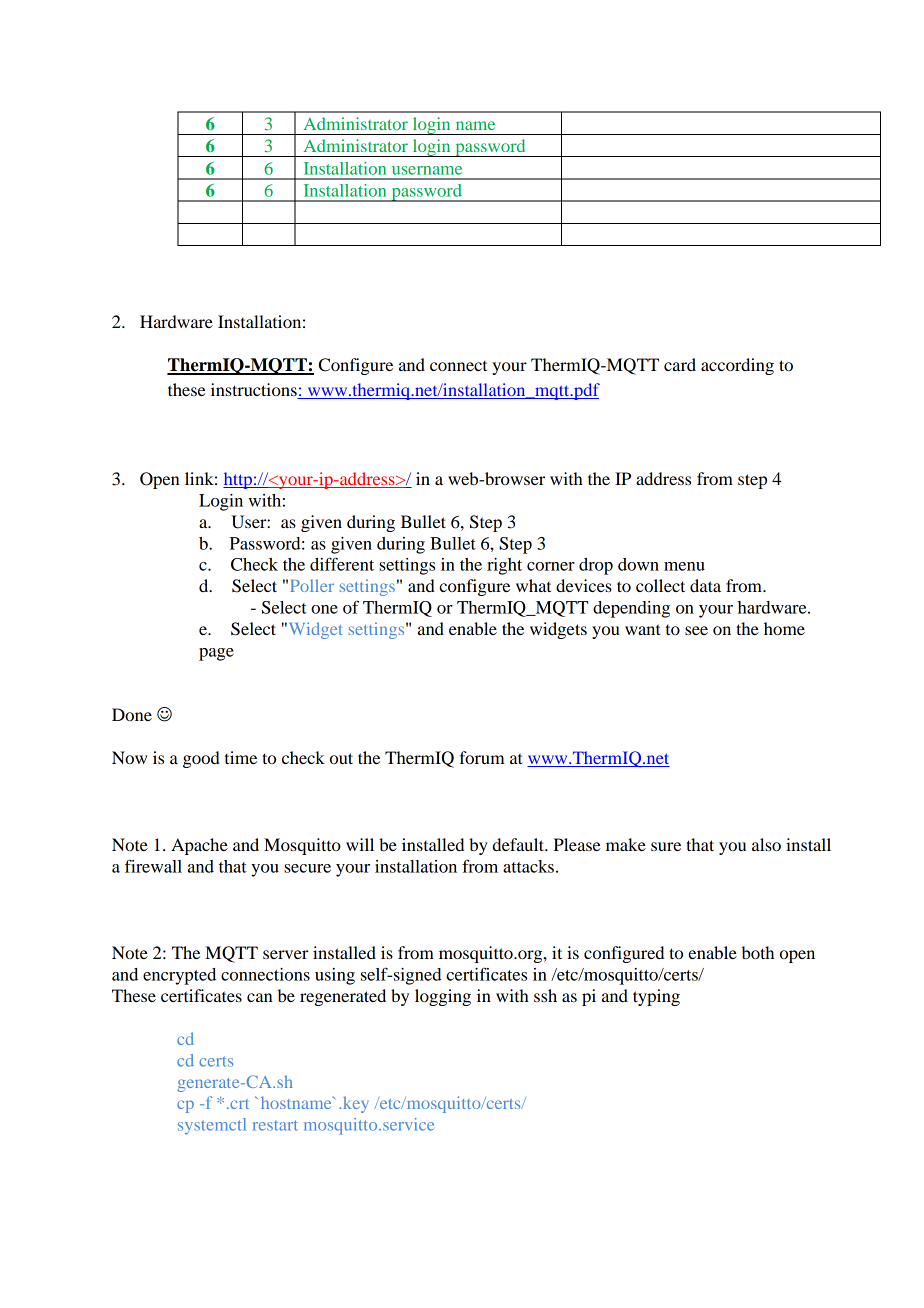  I want to click on page, so click(216, 654).
